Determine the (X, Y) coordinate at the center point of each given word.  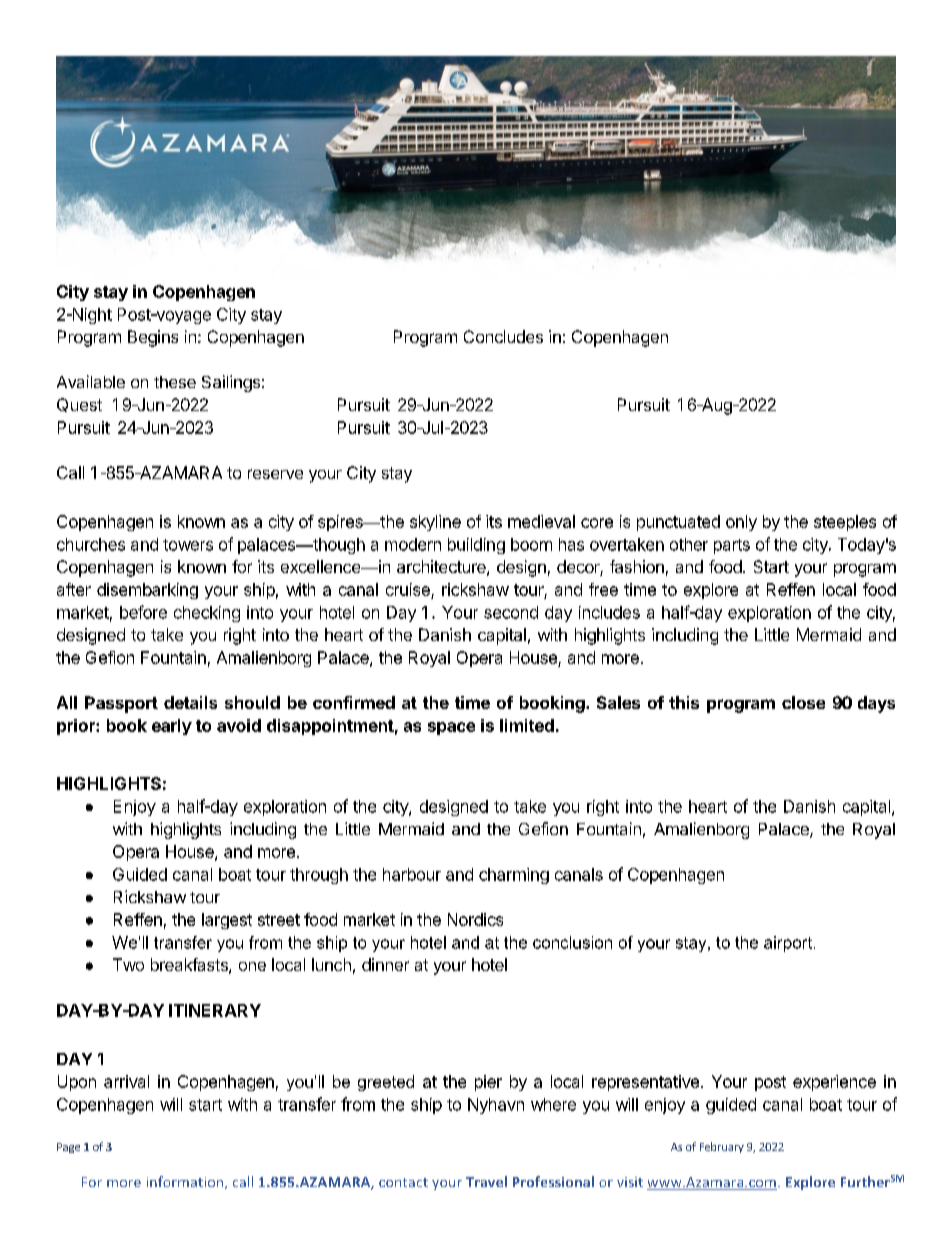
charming (514, 876)
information (186, 1182)
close (803, 702)
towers (188, 545)
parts (732, 546)
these (175, 382)
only (741, 523)
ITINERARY (215, 1010)
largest (227, 921)
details (190, 702)
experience (834, 1083)
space (451, 728)
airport (788, 944)
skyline (435, 523)
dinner (385, 964)
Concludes (503, 336)
